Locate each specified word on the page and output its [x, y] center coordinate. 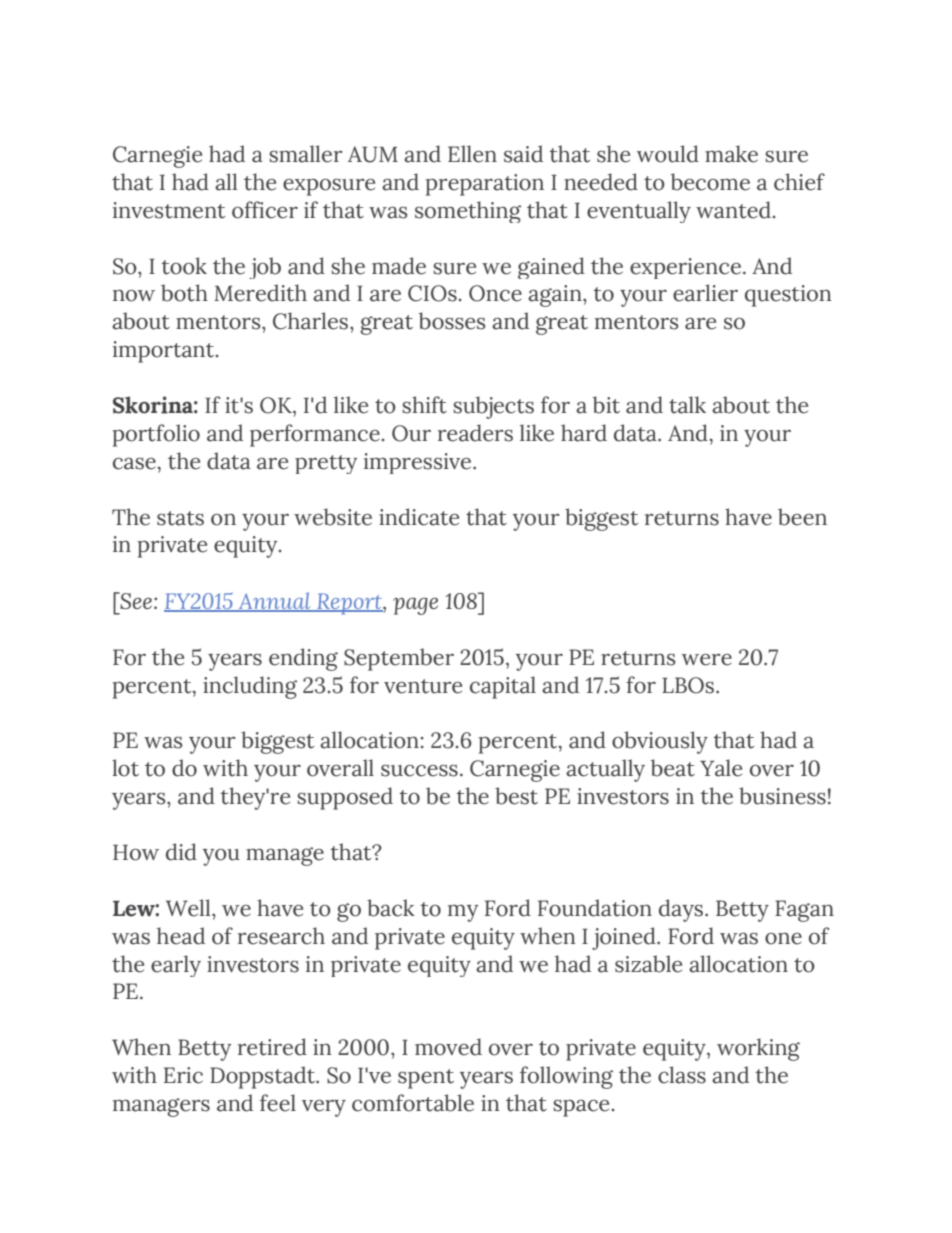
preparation [485, 185]
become [710, 182]
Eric [183, 1075]
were [707, 660]
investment [169, 210]
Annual [275, 602]
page [415, 606]
